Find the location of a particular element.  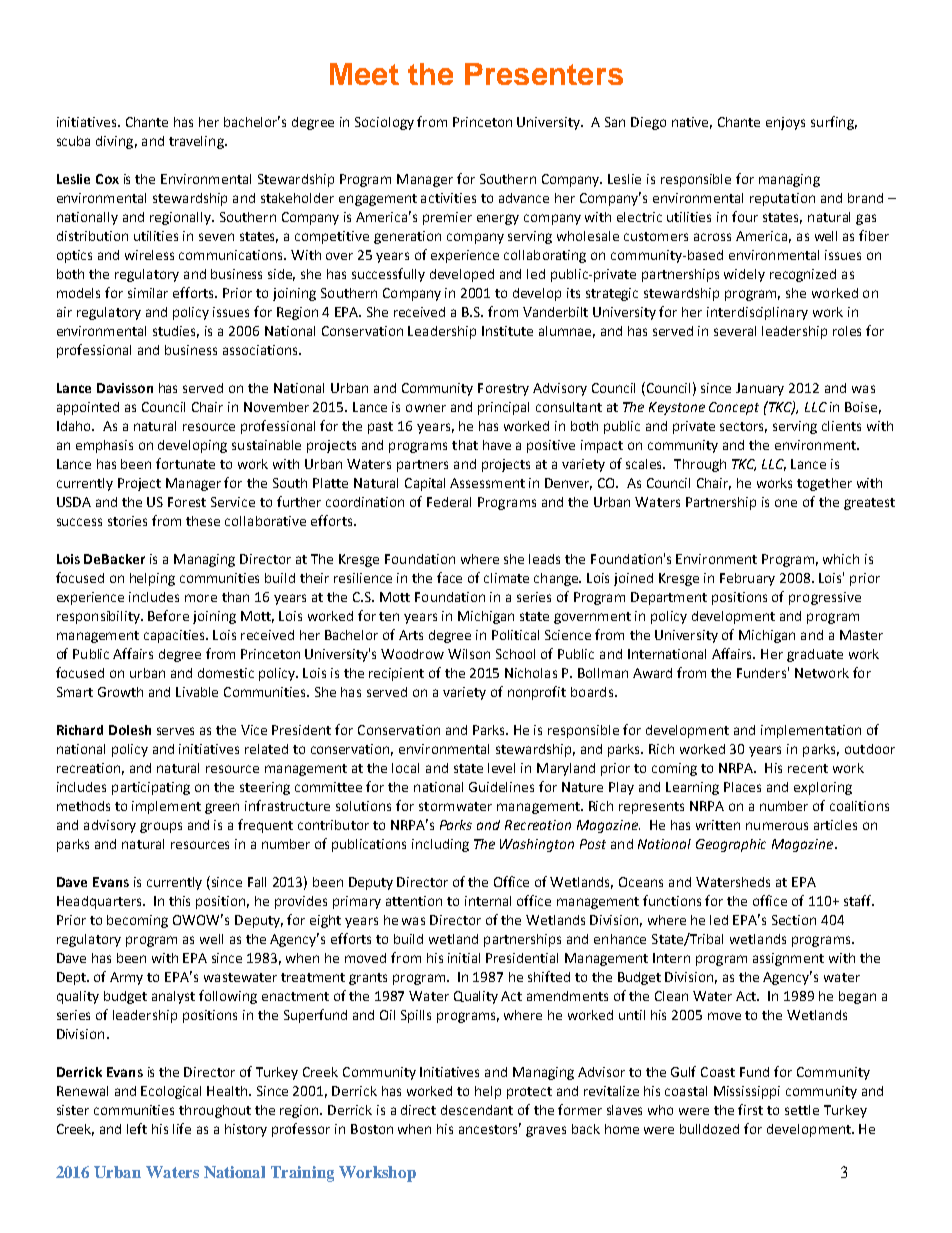

graduate is located at coordinates (815, 655).
